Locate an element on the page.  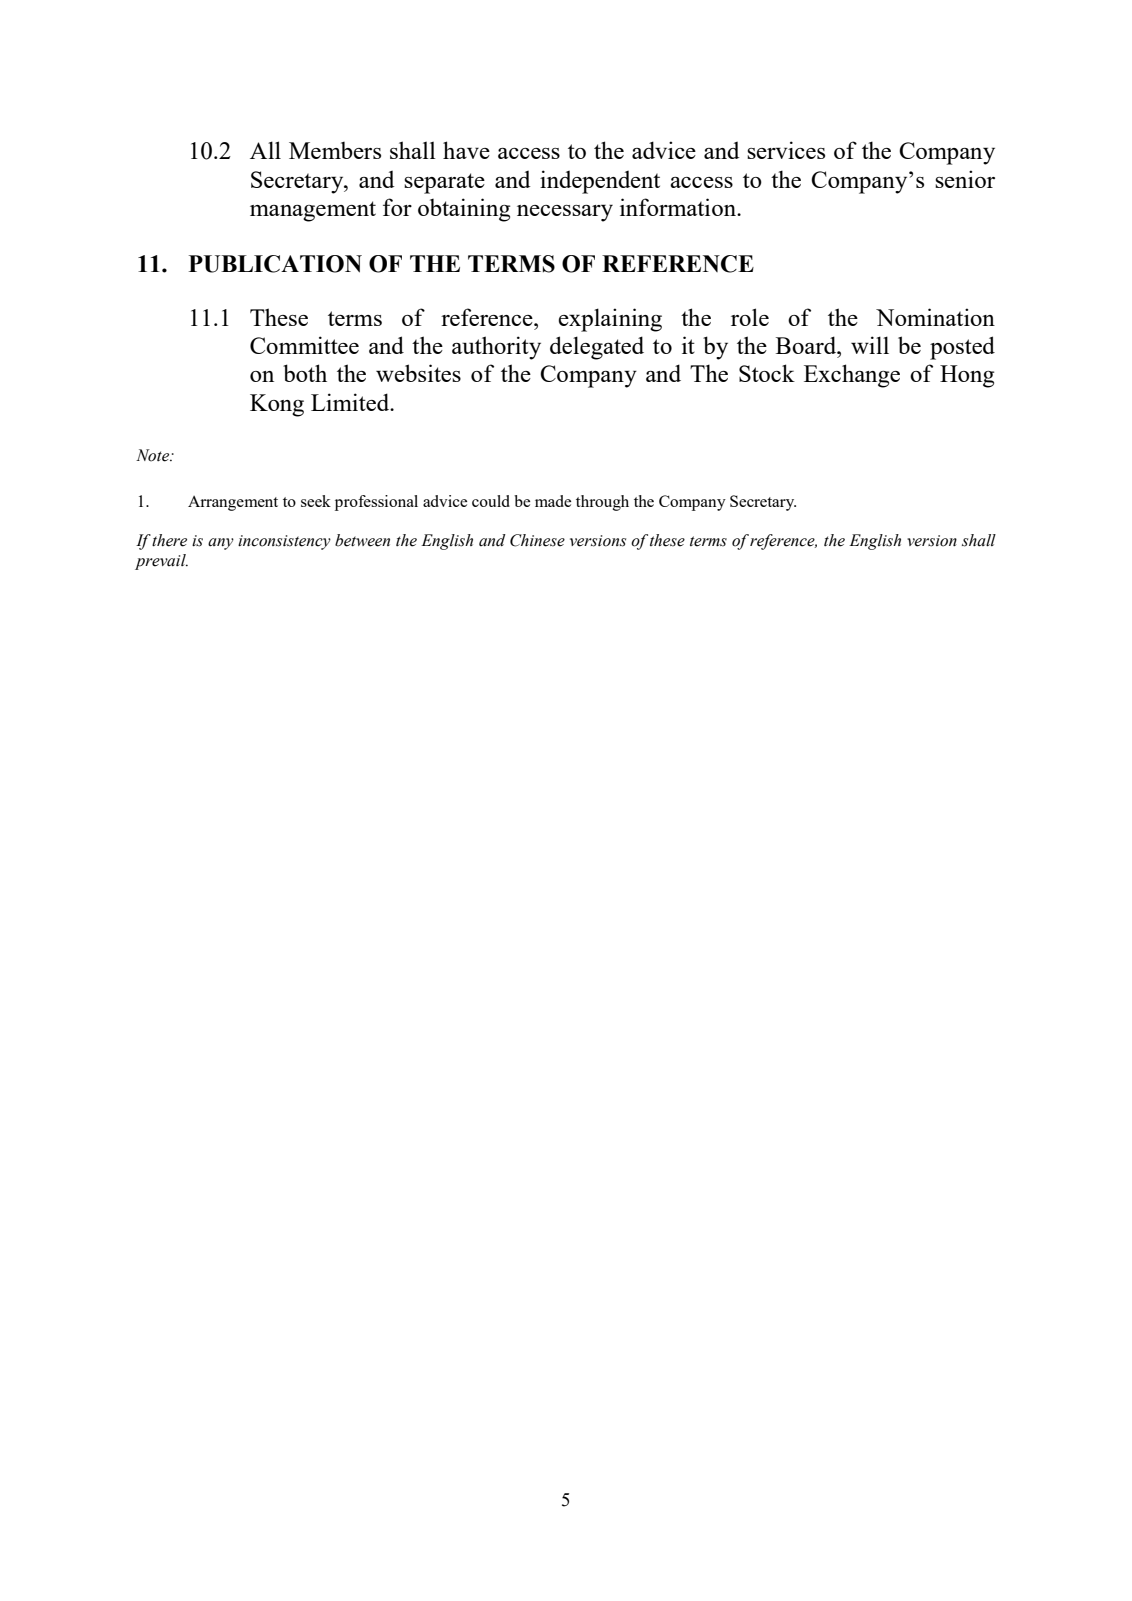
Members is located at coordinates (335, 150).
